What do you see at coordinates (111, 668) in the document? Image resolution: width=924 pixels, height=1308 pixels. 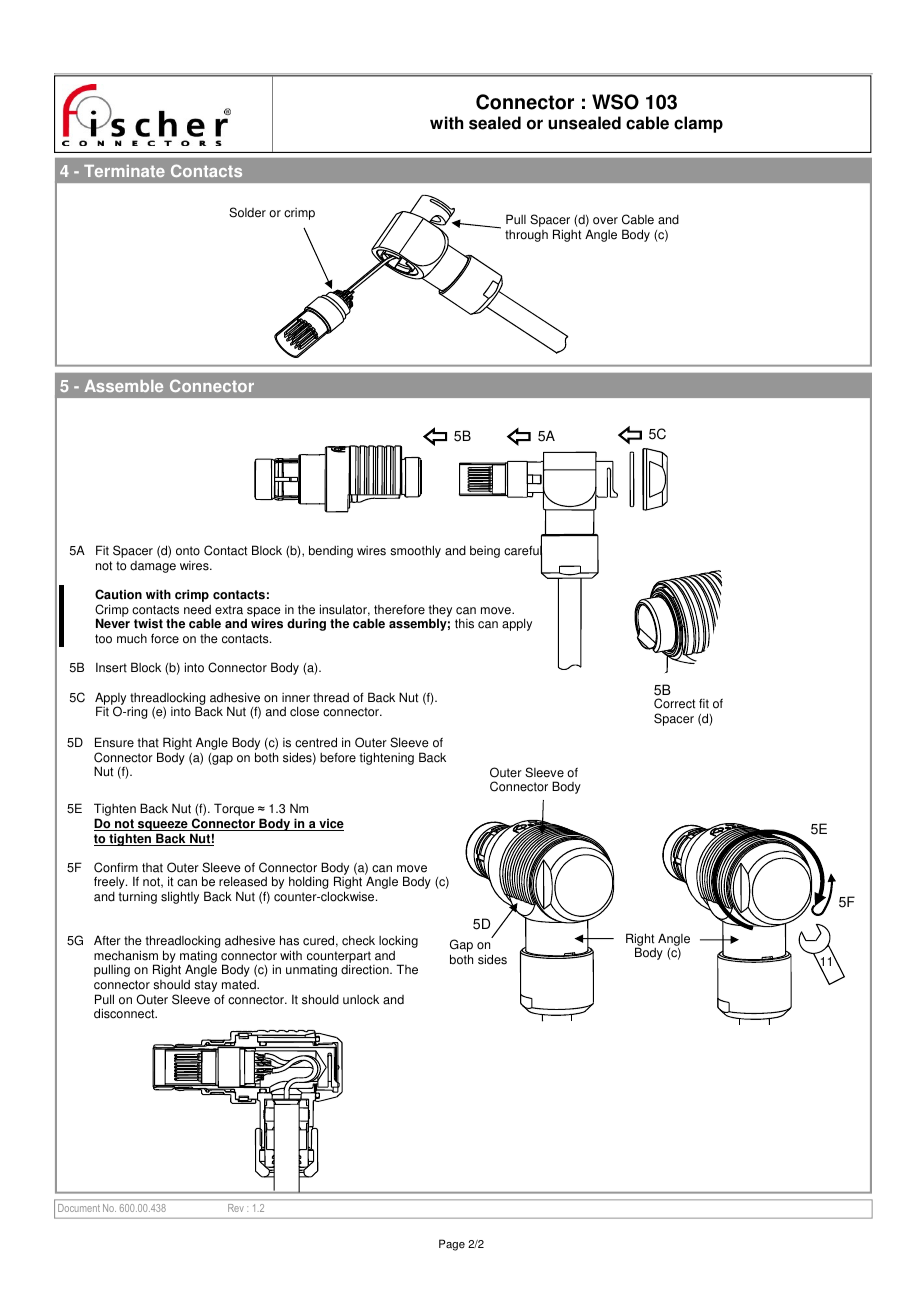 I see `Insert` at bounding box center [111, 668].
